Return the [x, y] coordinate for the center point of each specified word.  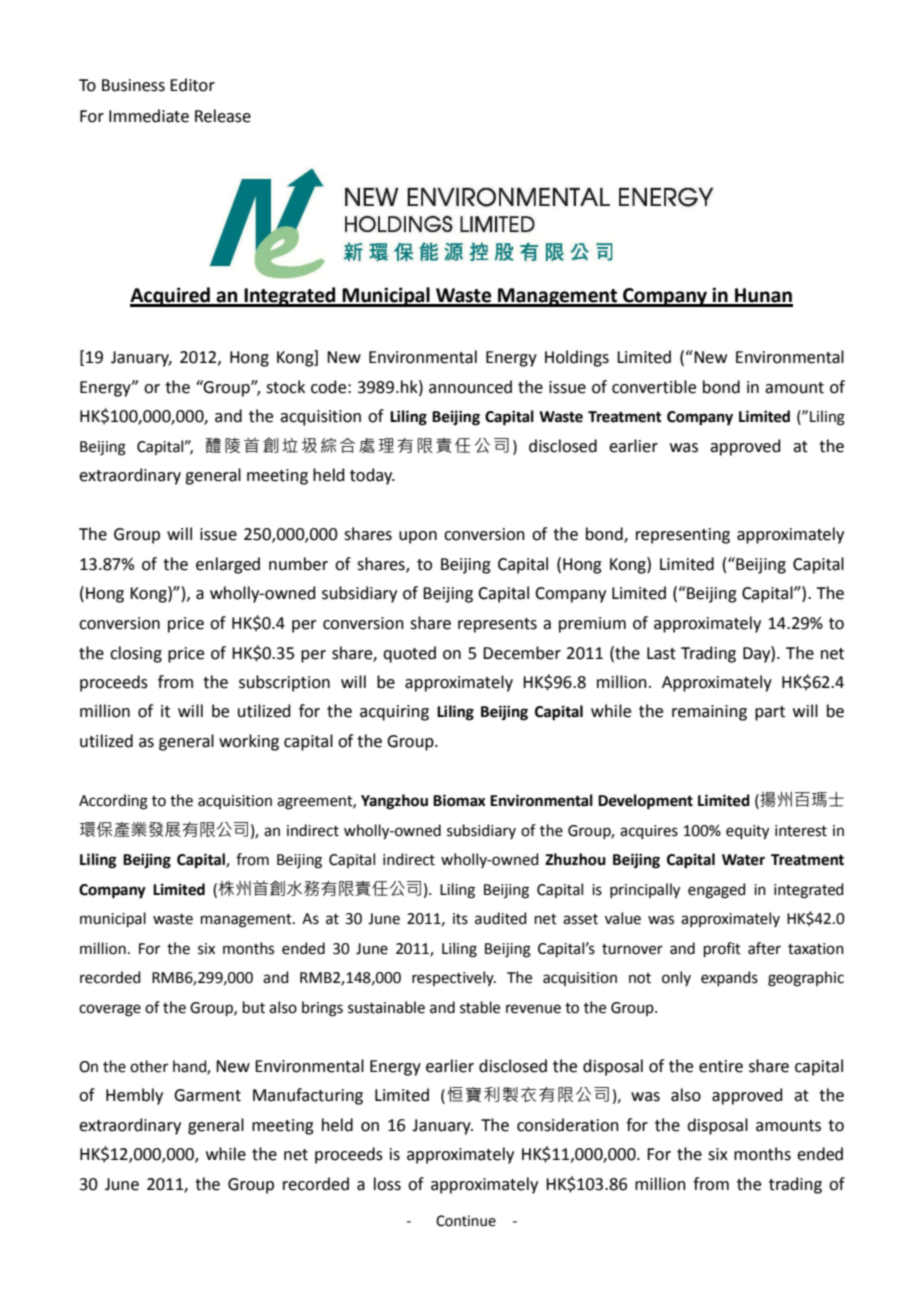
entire [721, 1066]
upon [418, 537]
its [460, 919]
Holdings [577, 358]
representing [683, 536]
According [113, 802]
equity [747, 832]
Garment [207, 1095]
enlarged [228, 565]
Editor [192, 85]
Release [223, 116]
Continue [466, 1221]
